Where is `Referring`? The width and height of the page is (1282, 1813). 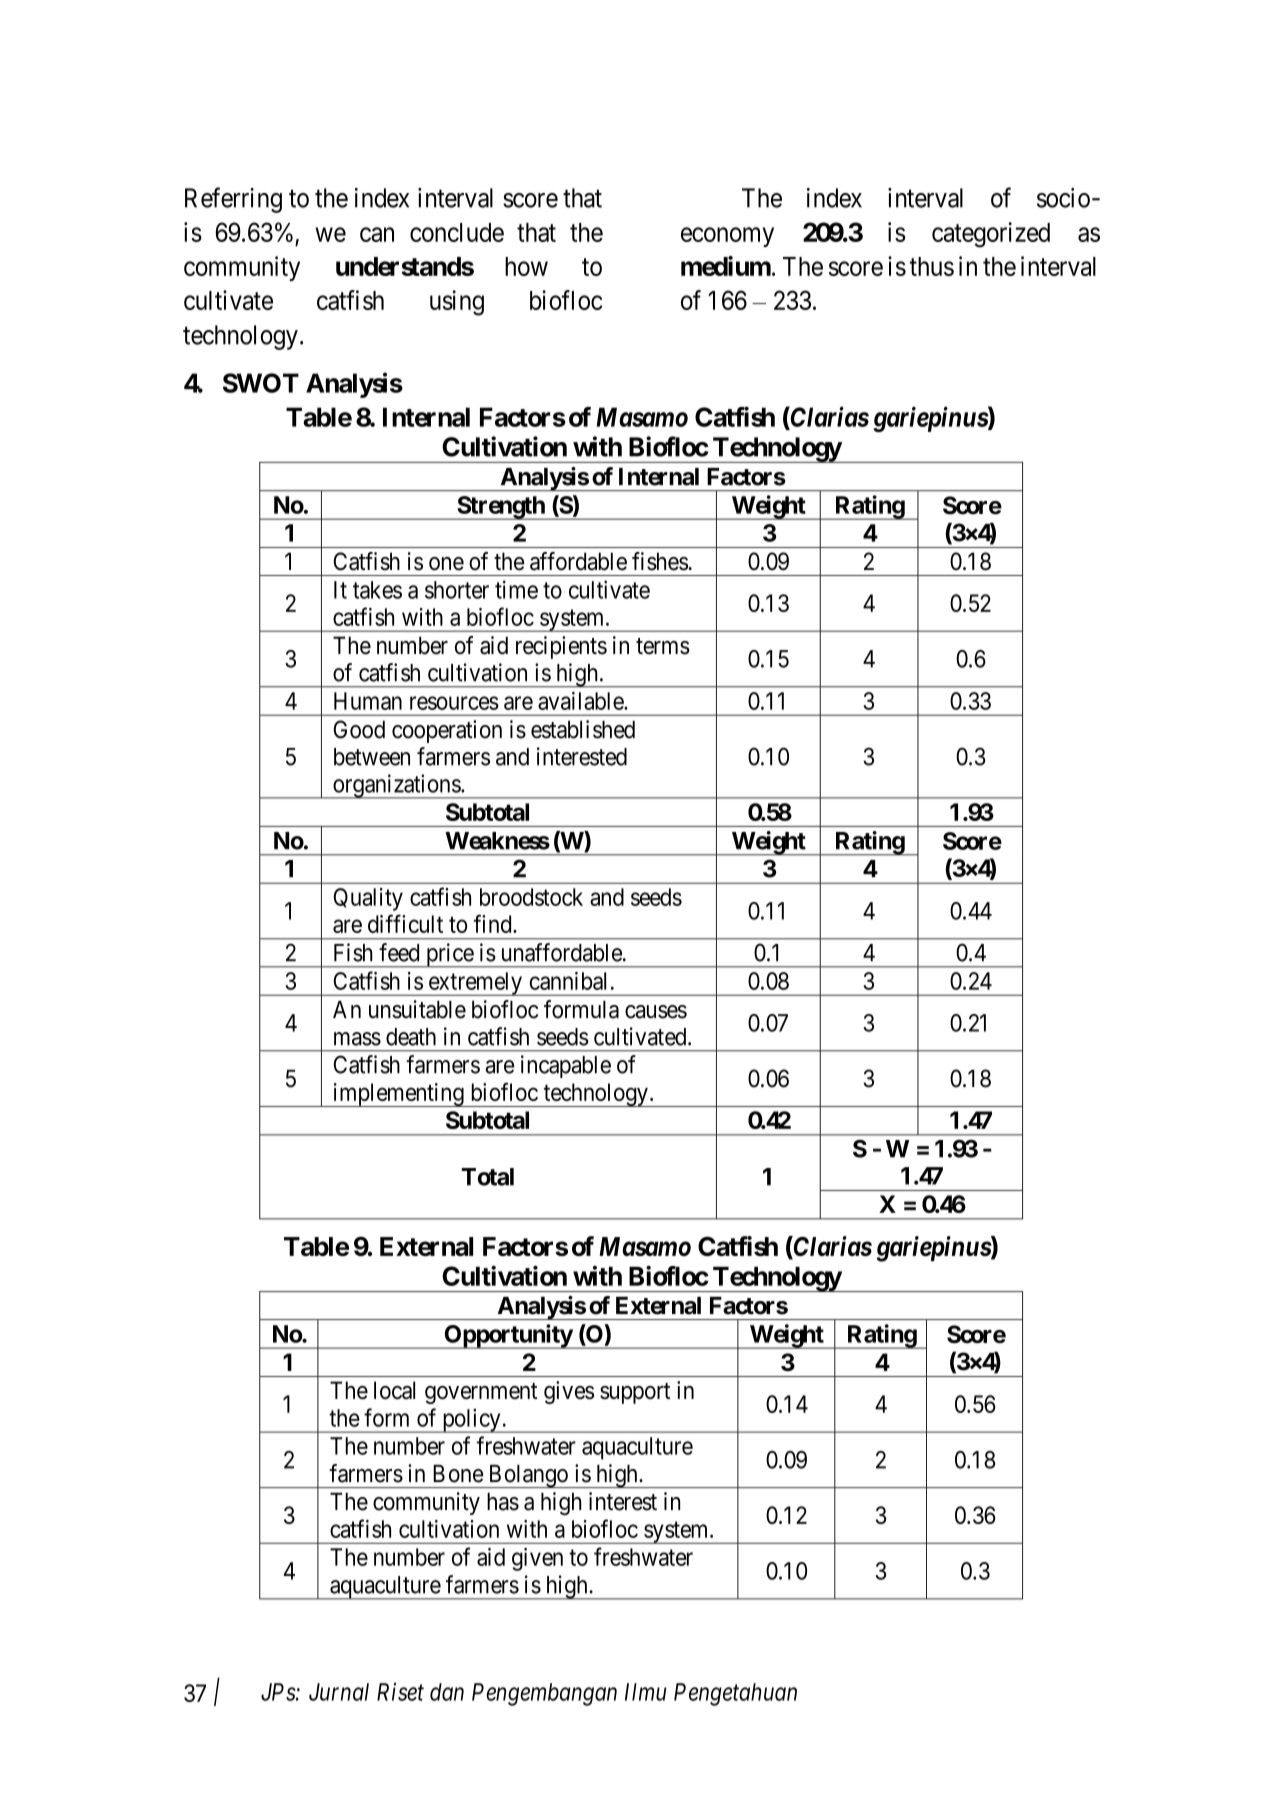 Referring is located at coordinates (233, 200).
